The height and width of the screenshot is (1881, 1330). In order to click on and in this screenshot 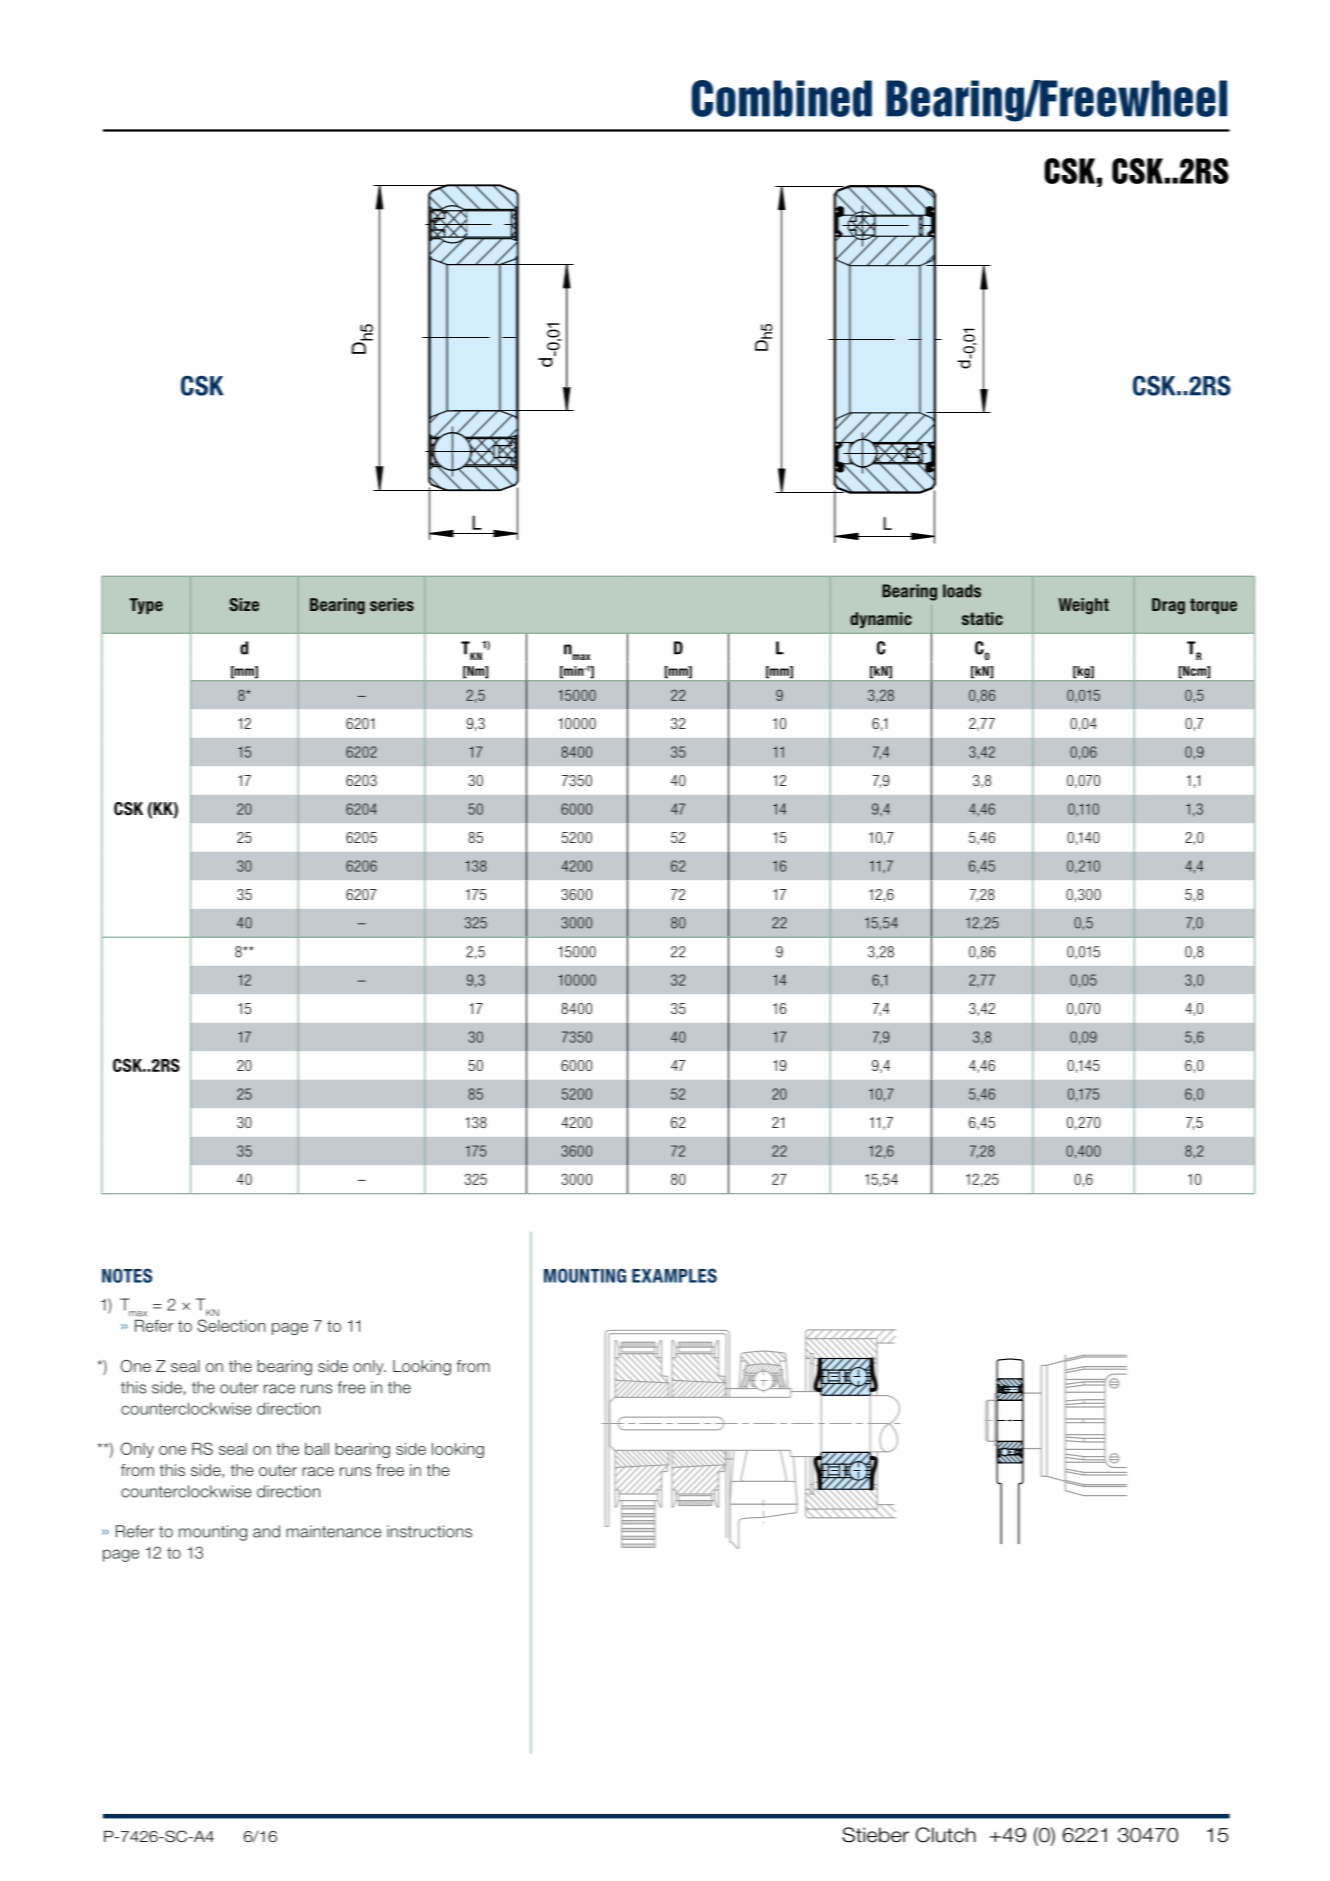, I will do `click(266, 1531)`.
